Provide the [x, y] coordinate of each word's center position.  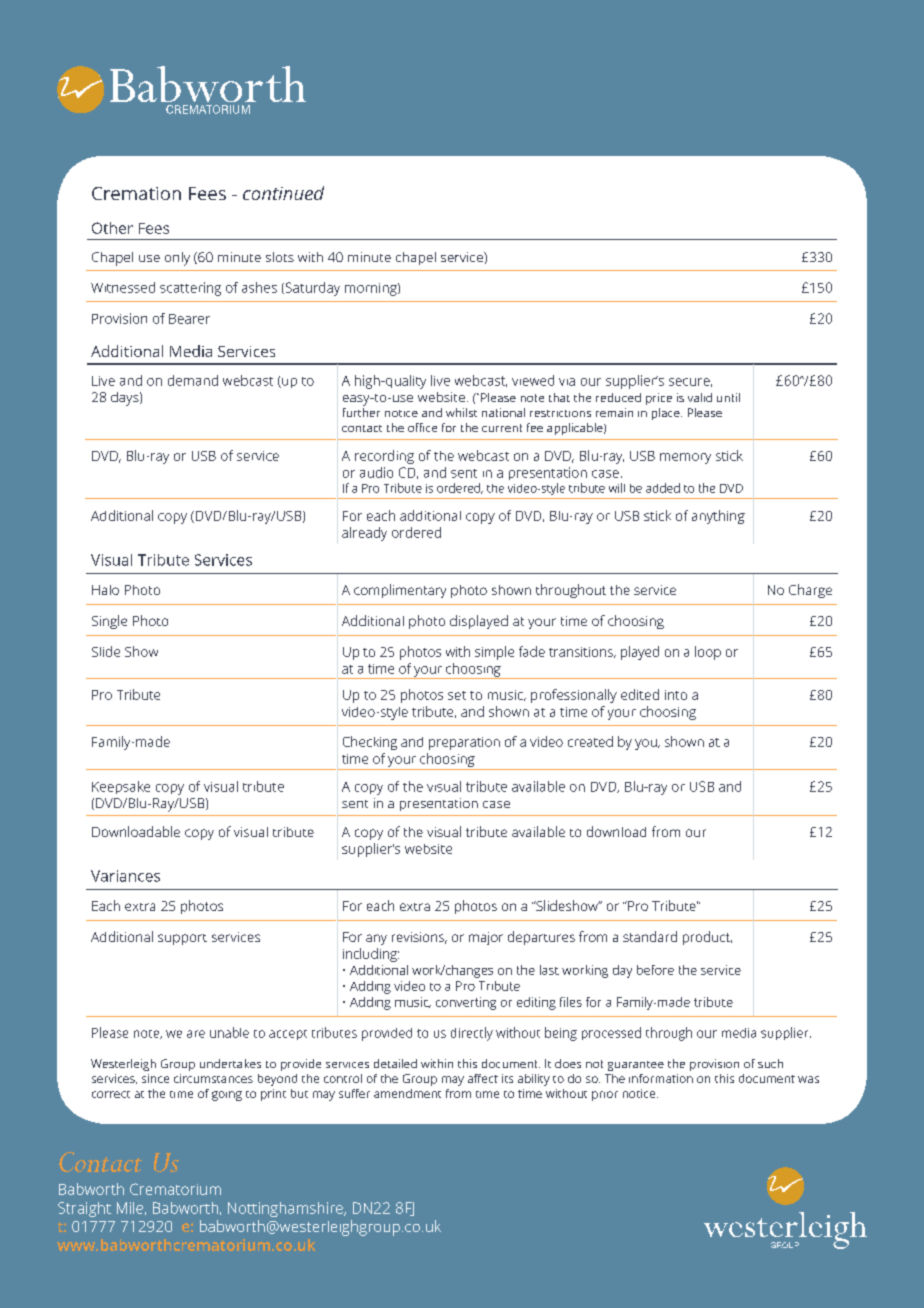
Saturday [311, 289]
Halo [105, 590]
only [177, 259]
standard [650, 936]
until [728, 397]
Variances [125, 876]
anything [718, 517]
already [364, 534]
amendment [407, 1093]
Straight [84, 1209]
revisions [419, 938]
